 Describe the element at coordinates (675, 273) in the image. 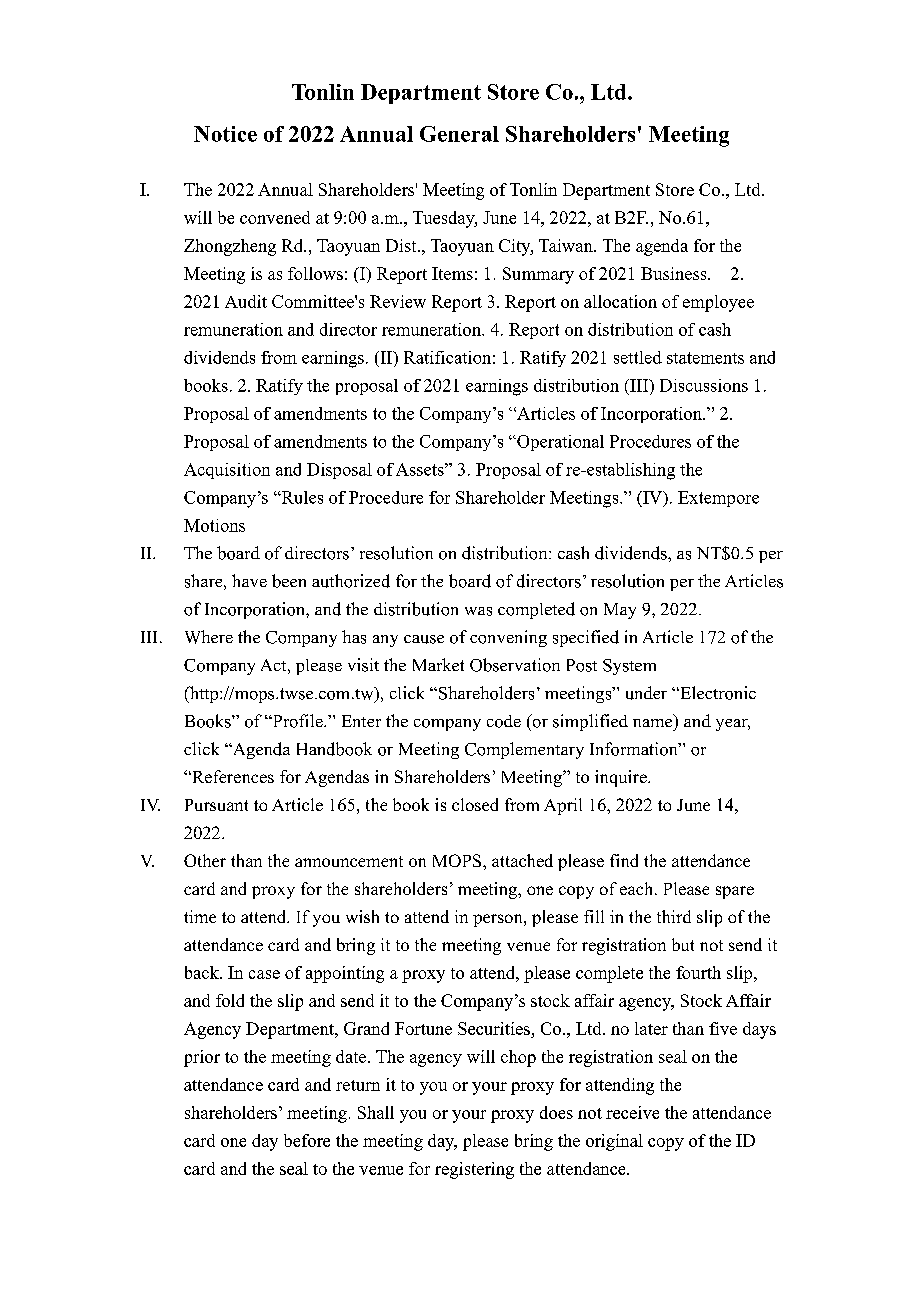

I see `Business` at that location.
